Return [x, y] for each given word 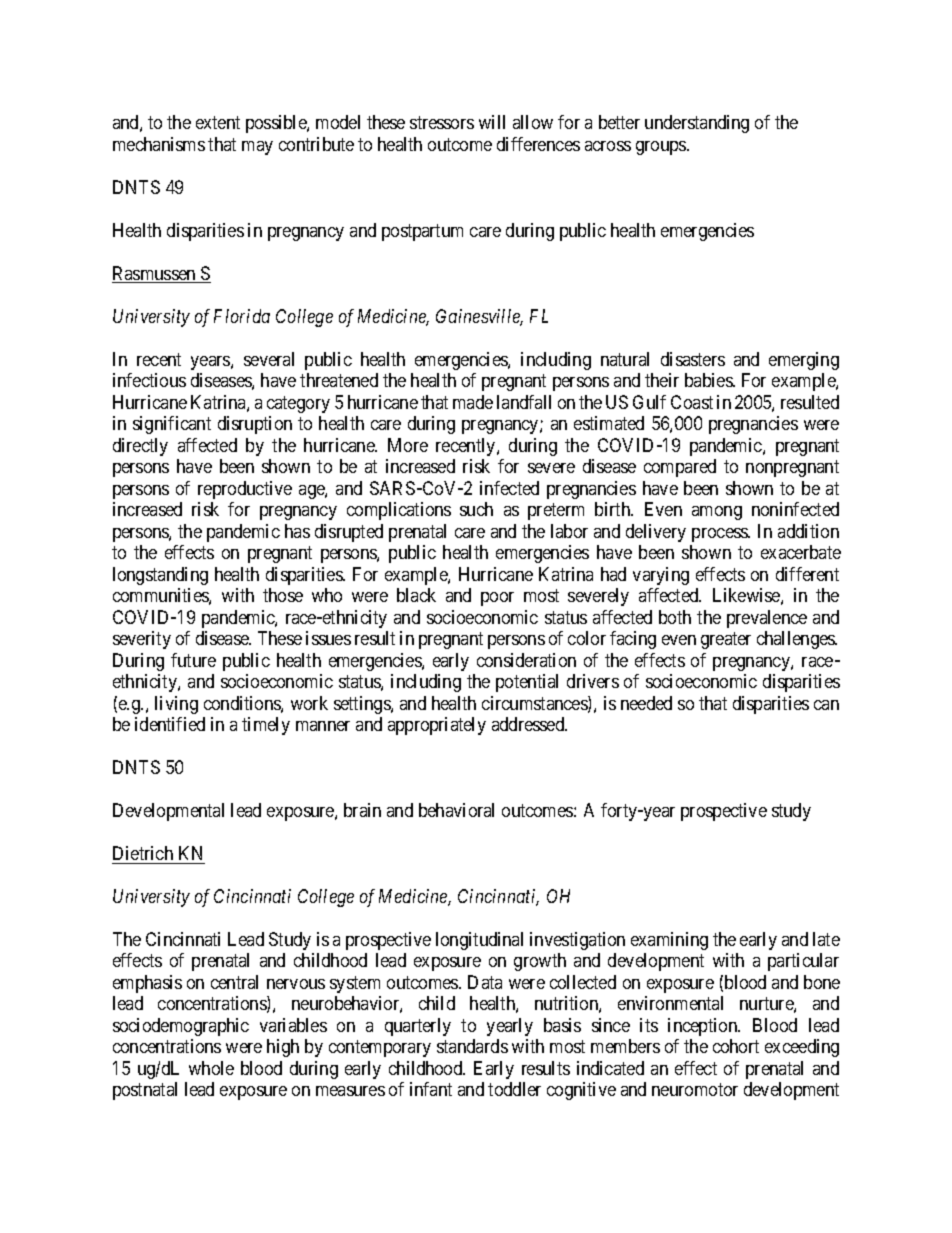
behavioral [456, 810]
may [257, 148]
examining [669, 941]
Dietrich [143, 853]
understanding [697, 124]
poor [497, 599]
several [269, 359]
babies [709, 380]
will [492, 122]
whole [211, 1068]
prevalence [767, 619]
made [473, 402]
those [283, 595]
